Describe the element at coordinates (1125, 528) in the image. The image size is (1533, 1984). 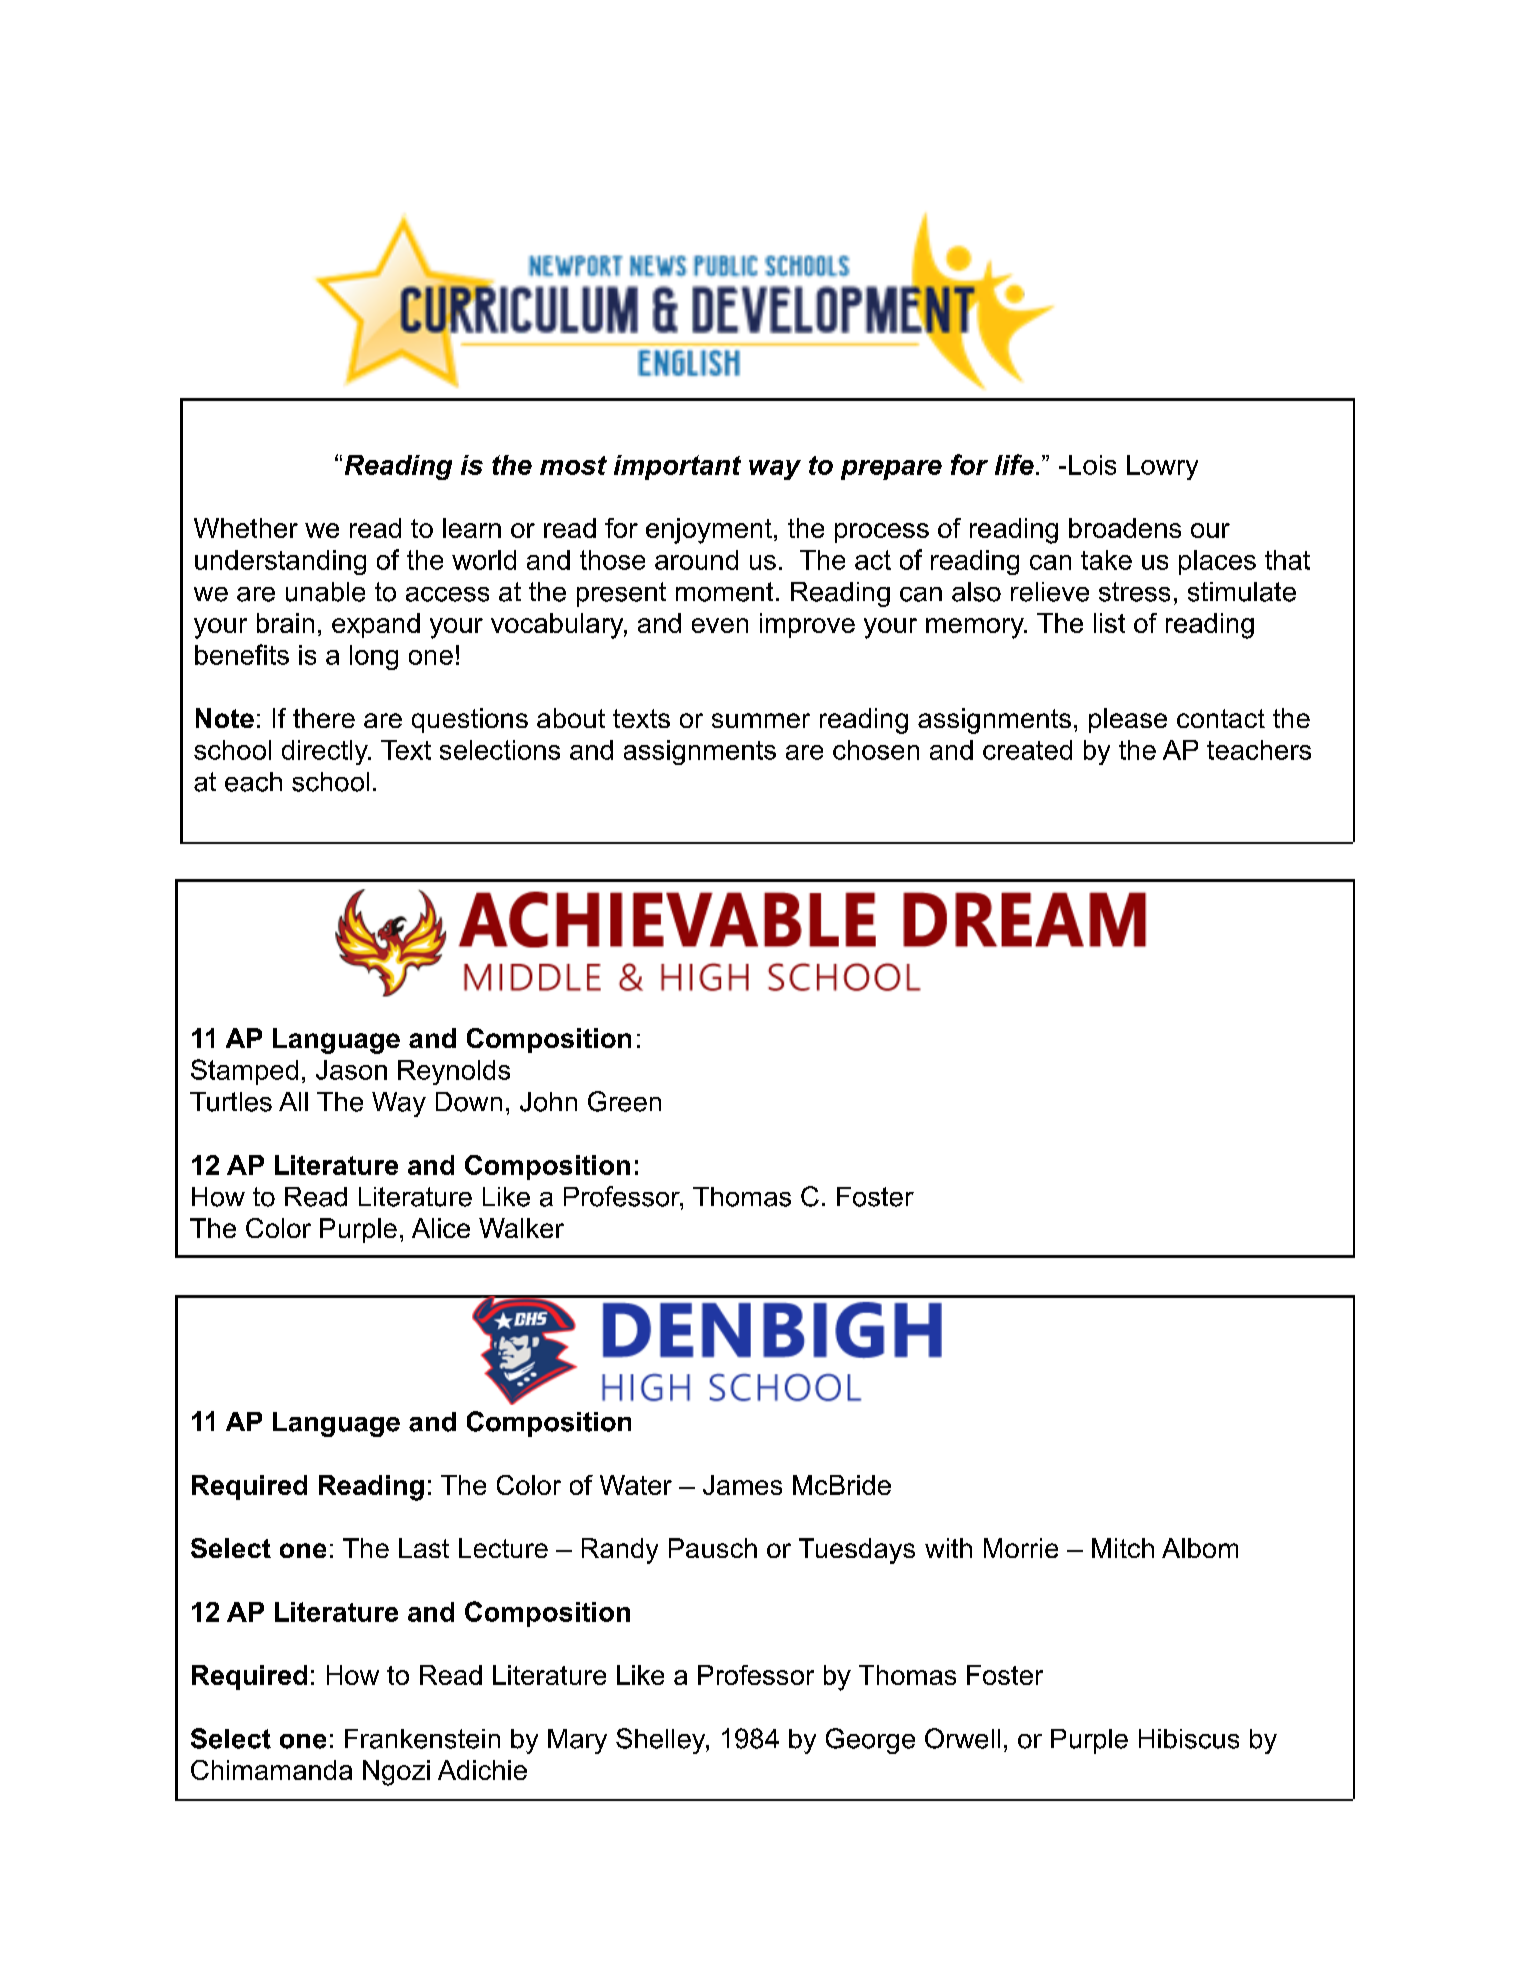
I see `broadens` at that location.
